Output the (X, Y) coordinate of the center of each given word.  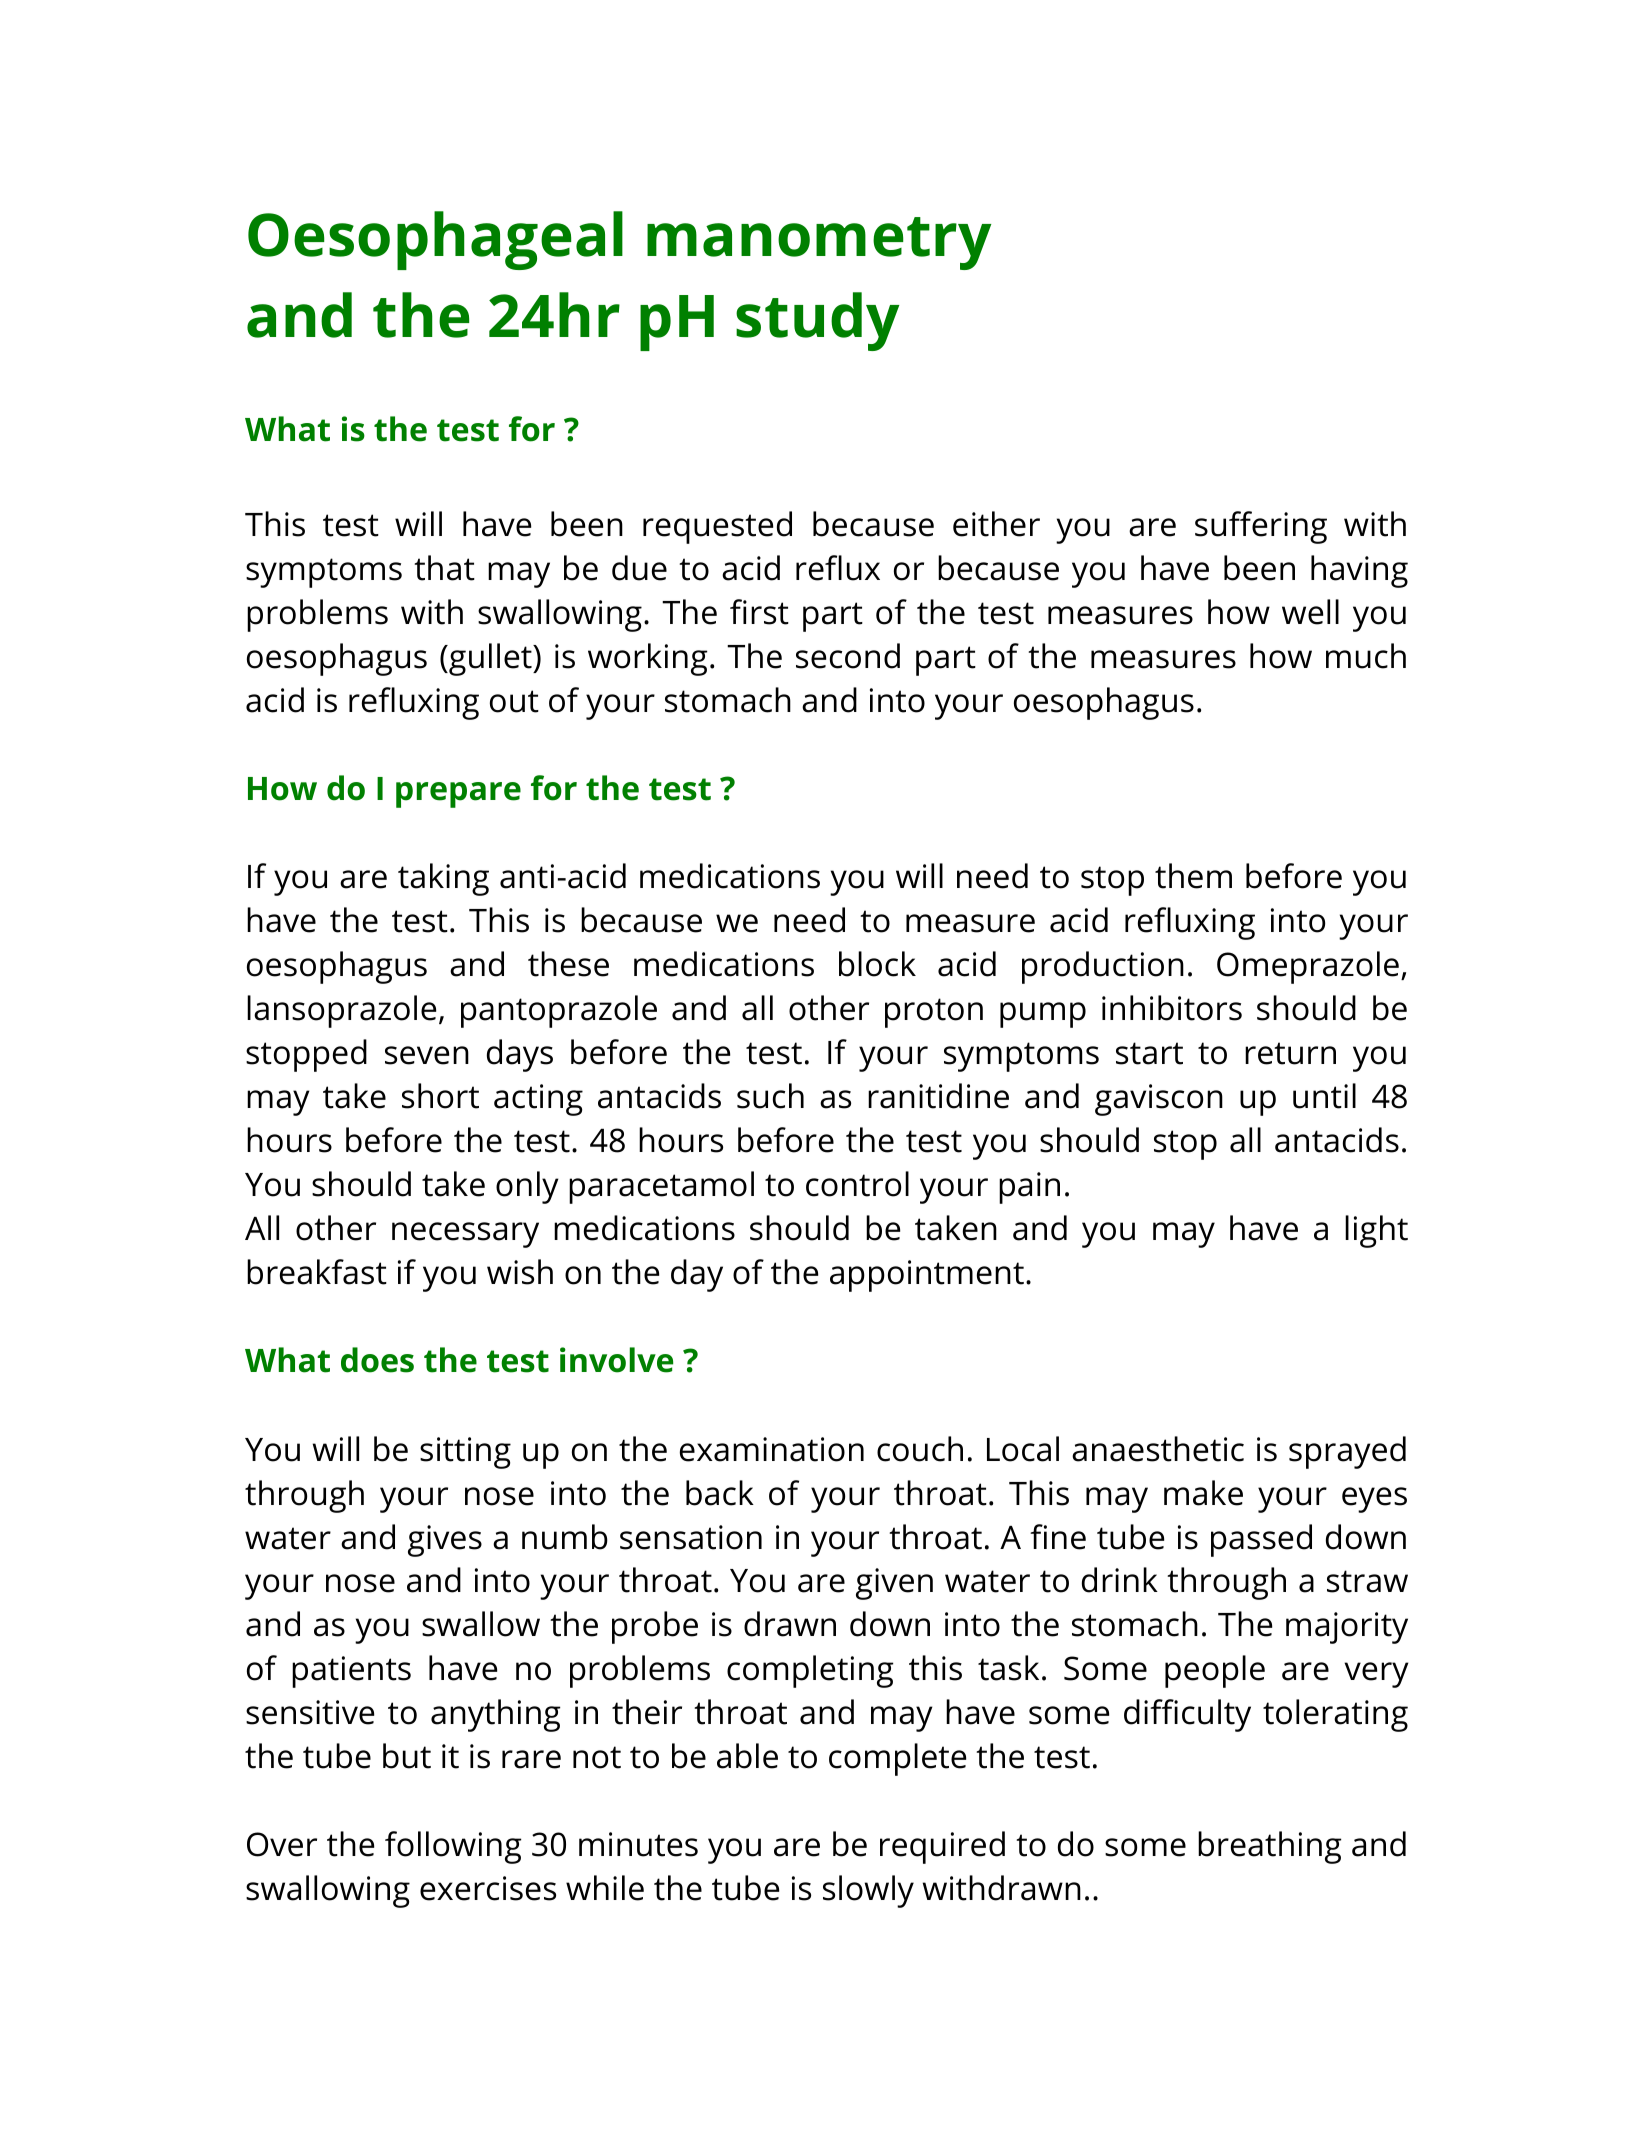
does (377, 1360)
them (1193, 876)
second (848, 656)
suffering (1261, 527)
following (453, 1847)
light (1376, 1231)
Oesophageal (435, 240)
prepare (458, 795)
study (817, 321)
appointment (927, 1276)
